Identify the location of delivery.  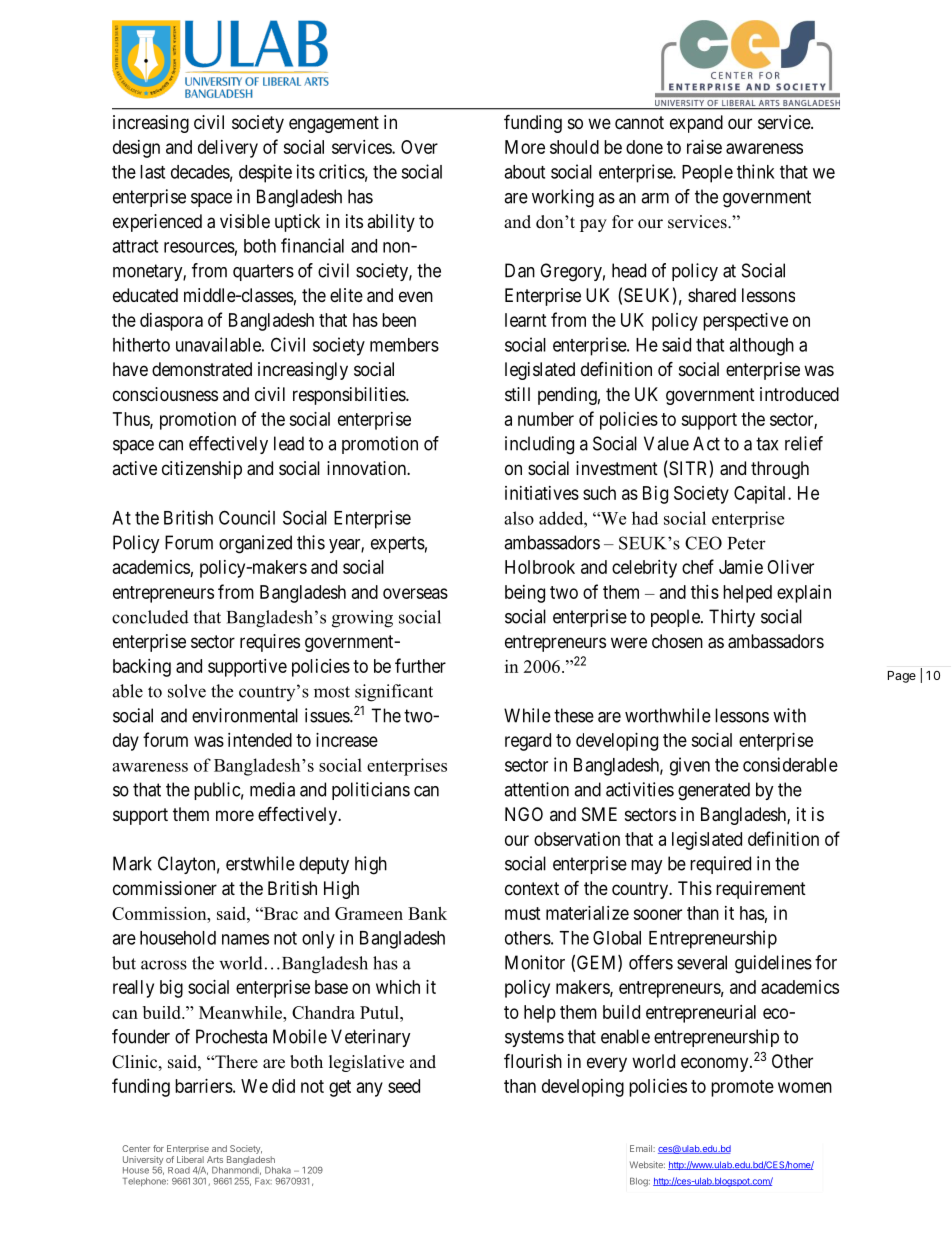
(228, 149).
